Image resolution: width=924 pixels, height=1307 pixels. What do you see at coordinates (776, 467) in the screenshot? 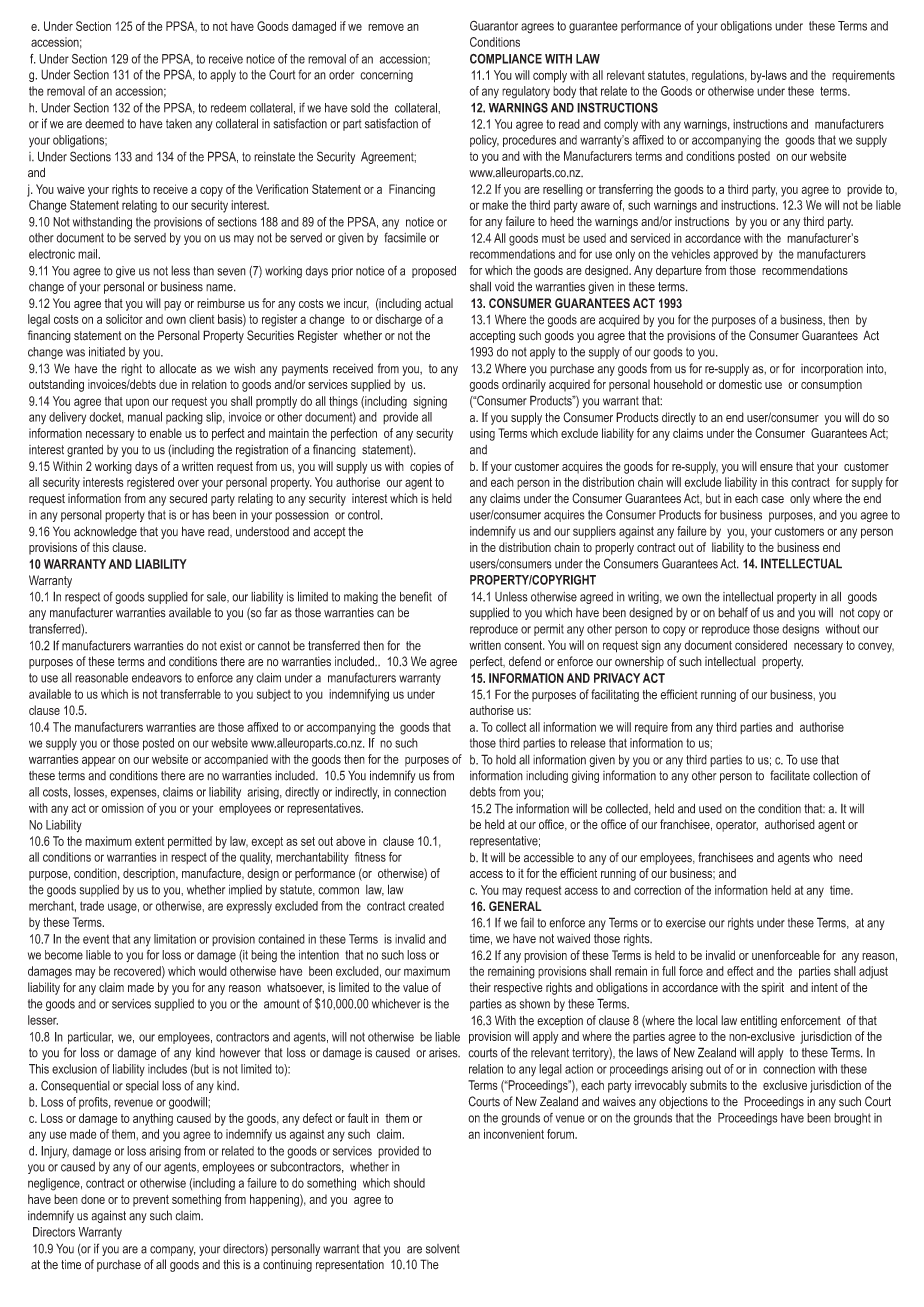
I see `ensure` at bounding box center [776, 467].
